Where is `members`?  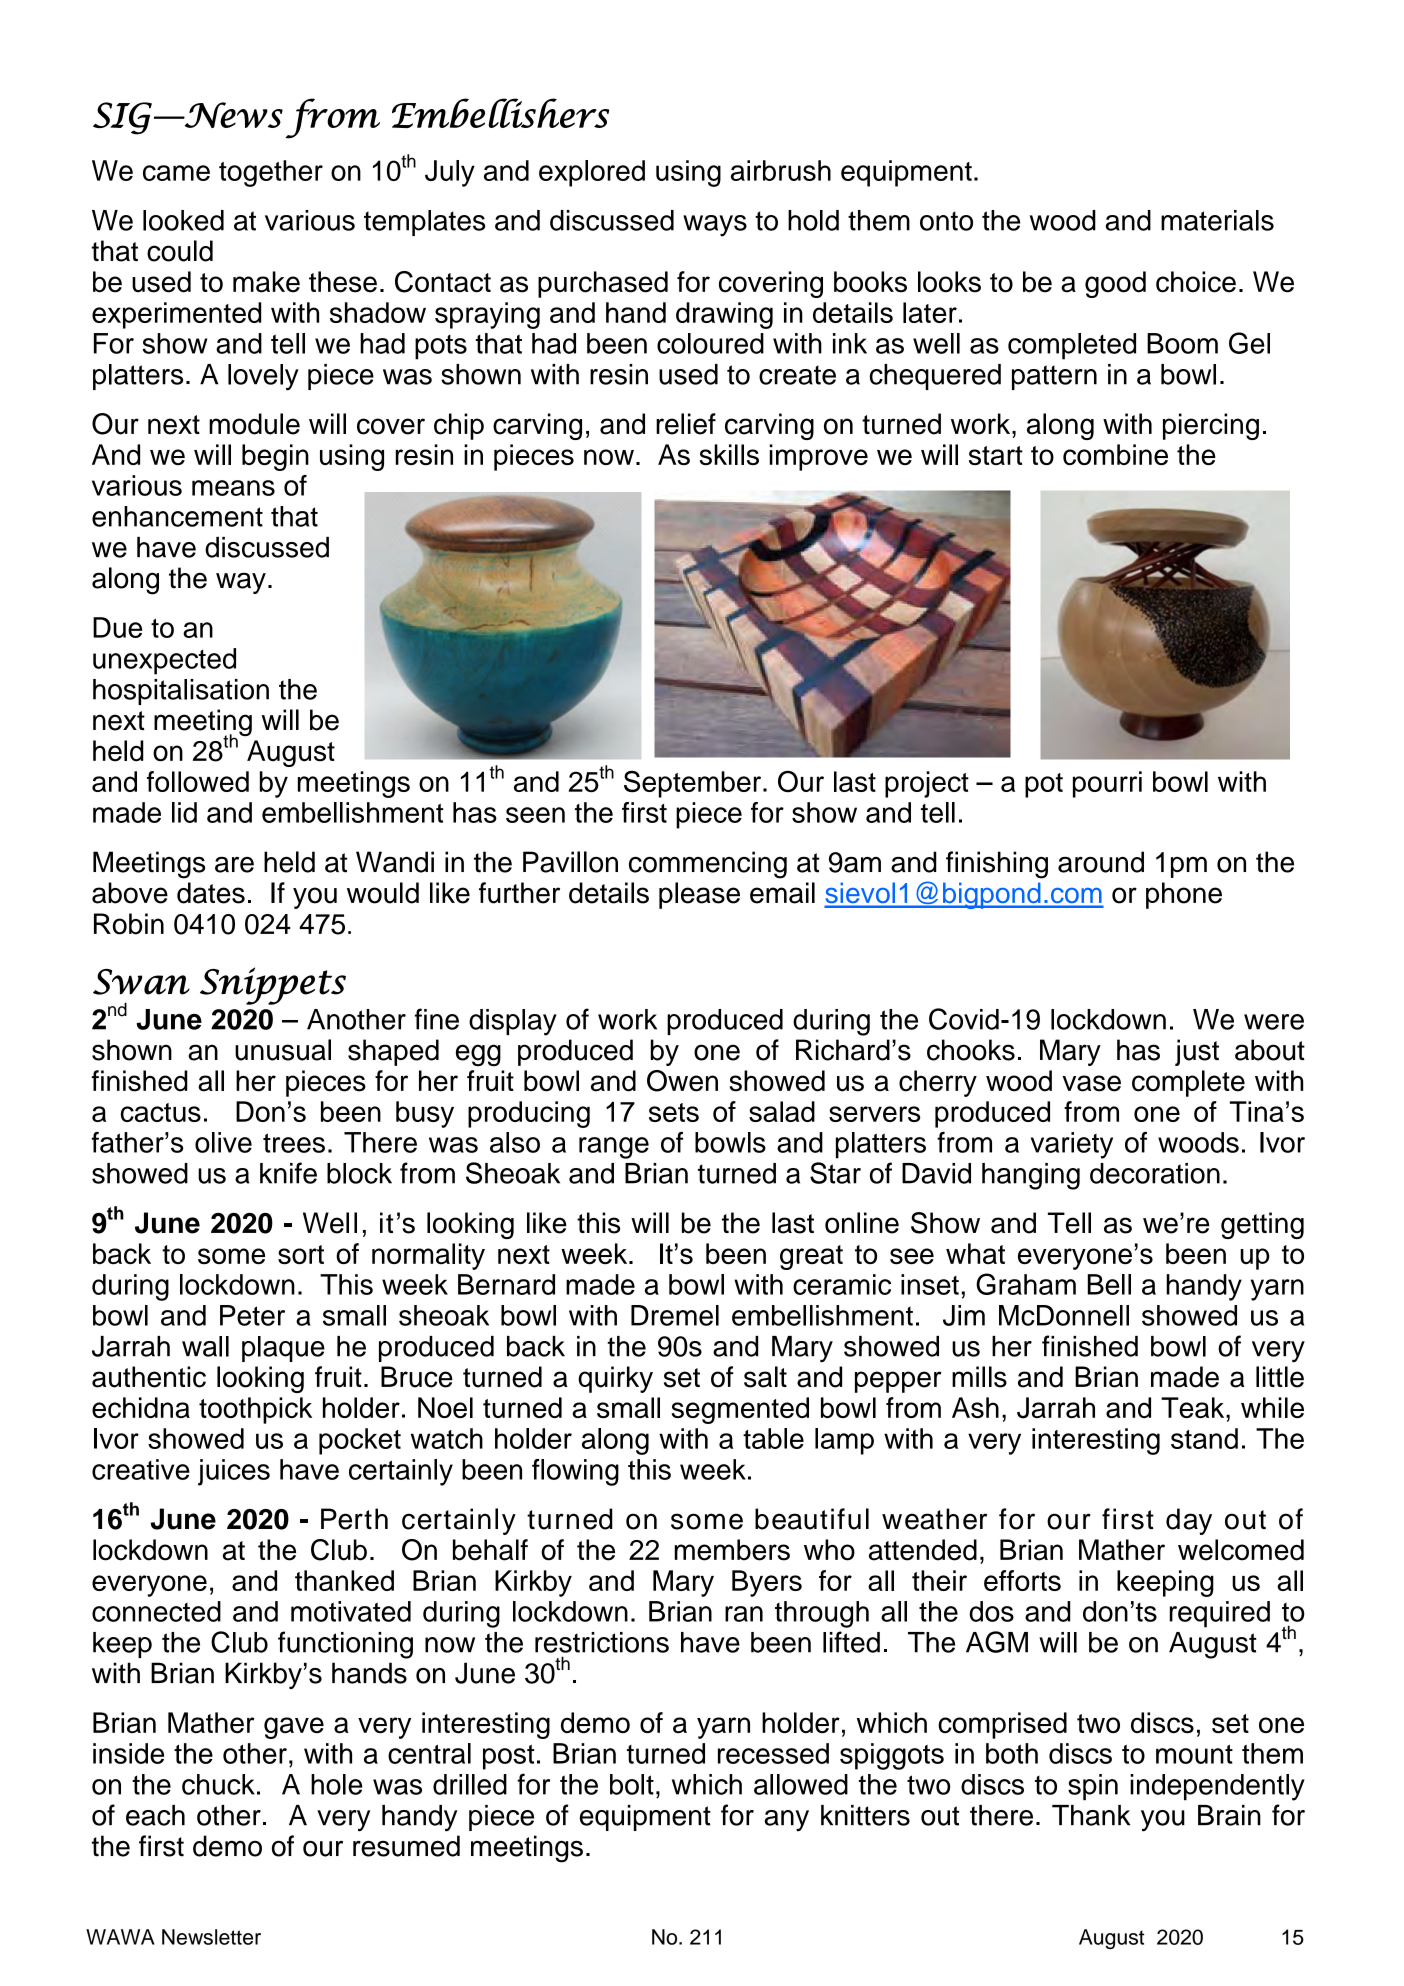 members is located at coordinates (732, 1550).
